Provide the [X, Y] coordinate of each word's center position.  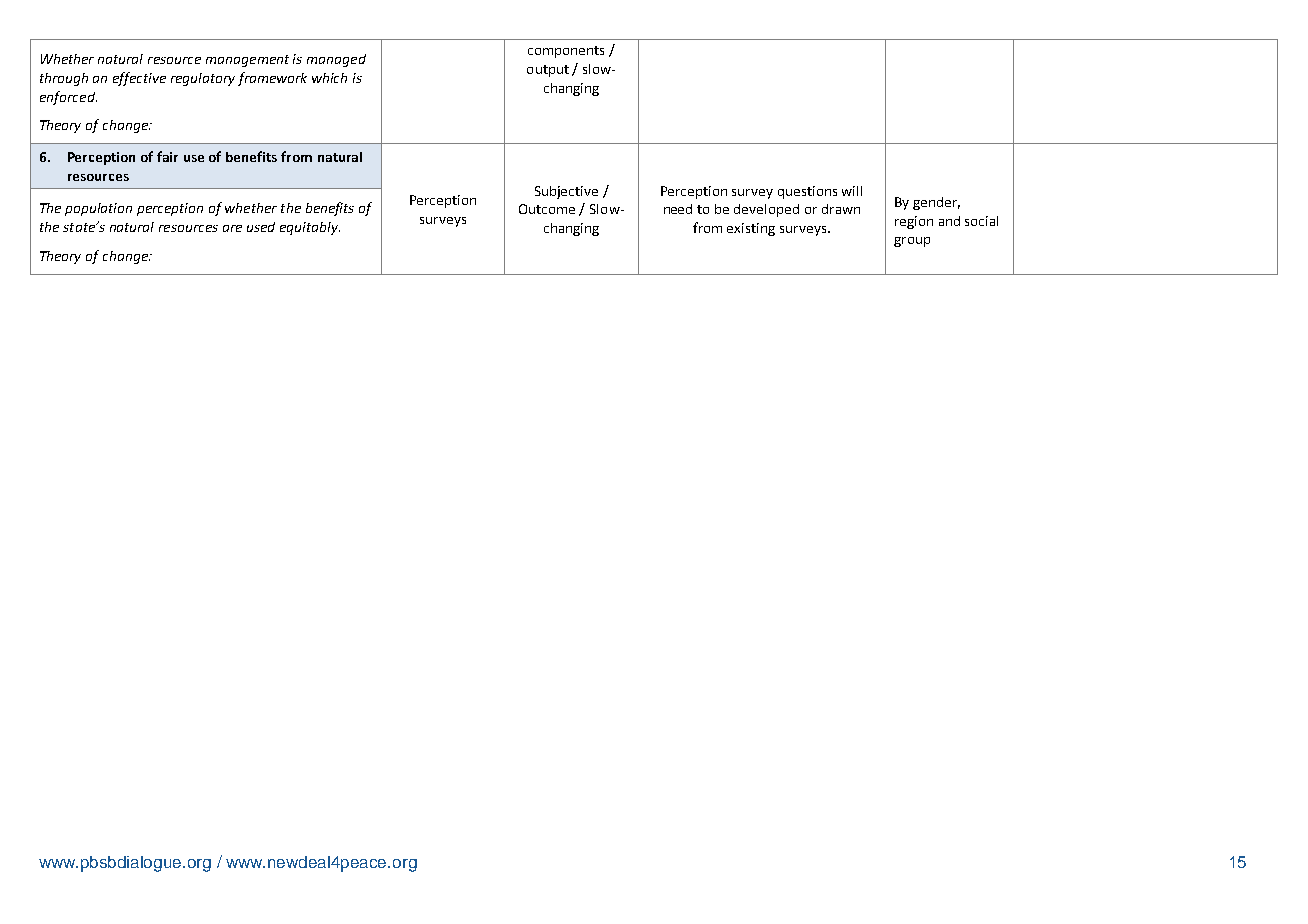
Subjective [566, 192]
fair [167, 156]
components [566, 52]
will [852, 191]
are [232, 228]
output [548, 71]
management [247, 61]
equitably [310, 228]
